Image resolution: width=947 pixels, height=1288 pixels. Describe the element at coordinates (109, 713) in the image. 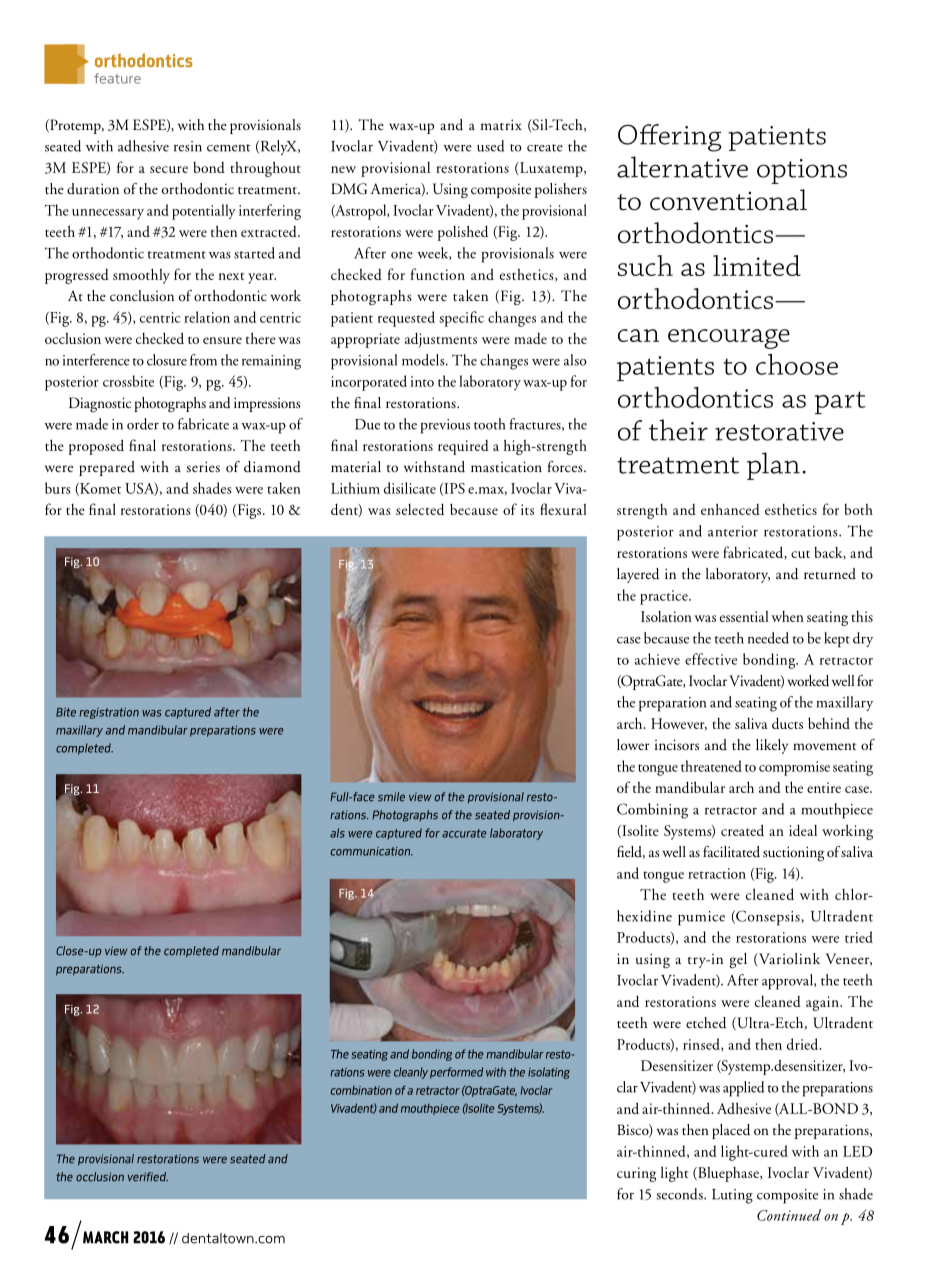

I see `registration` at that location.
